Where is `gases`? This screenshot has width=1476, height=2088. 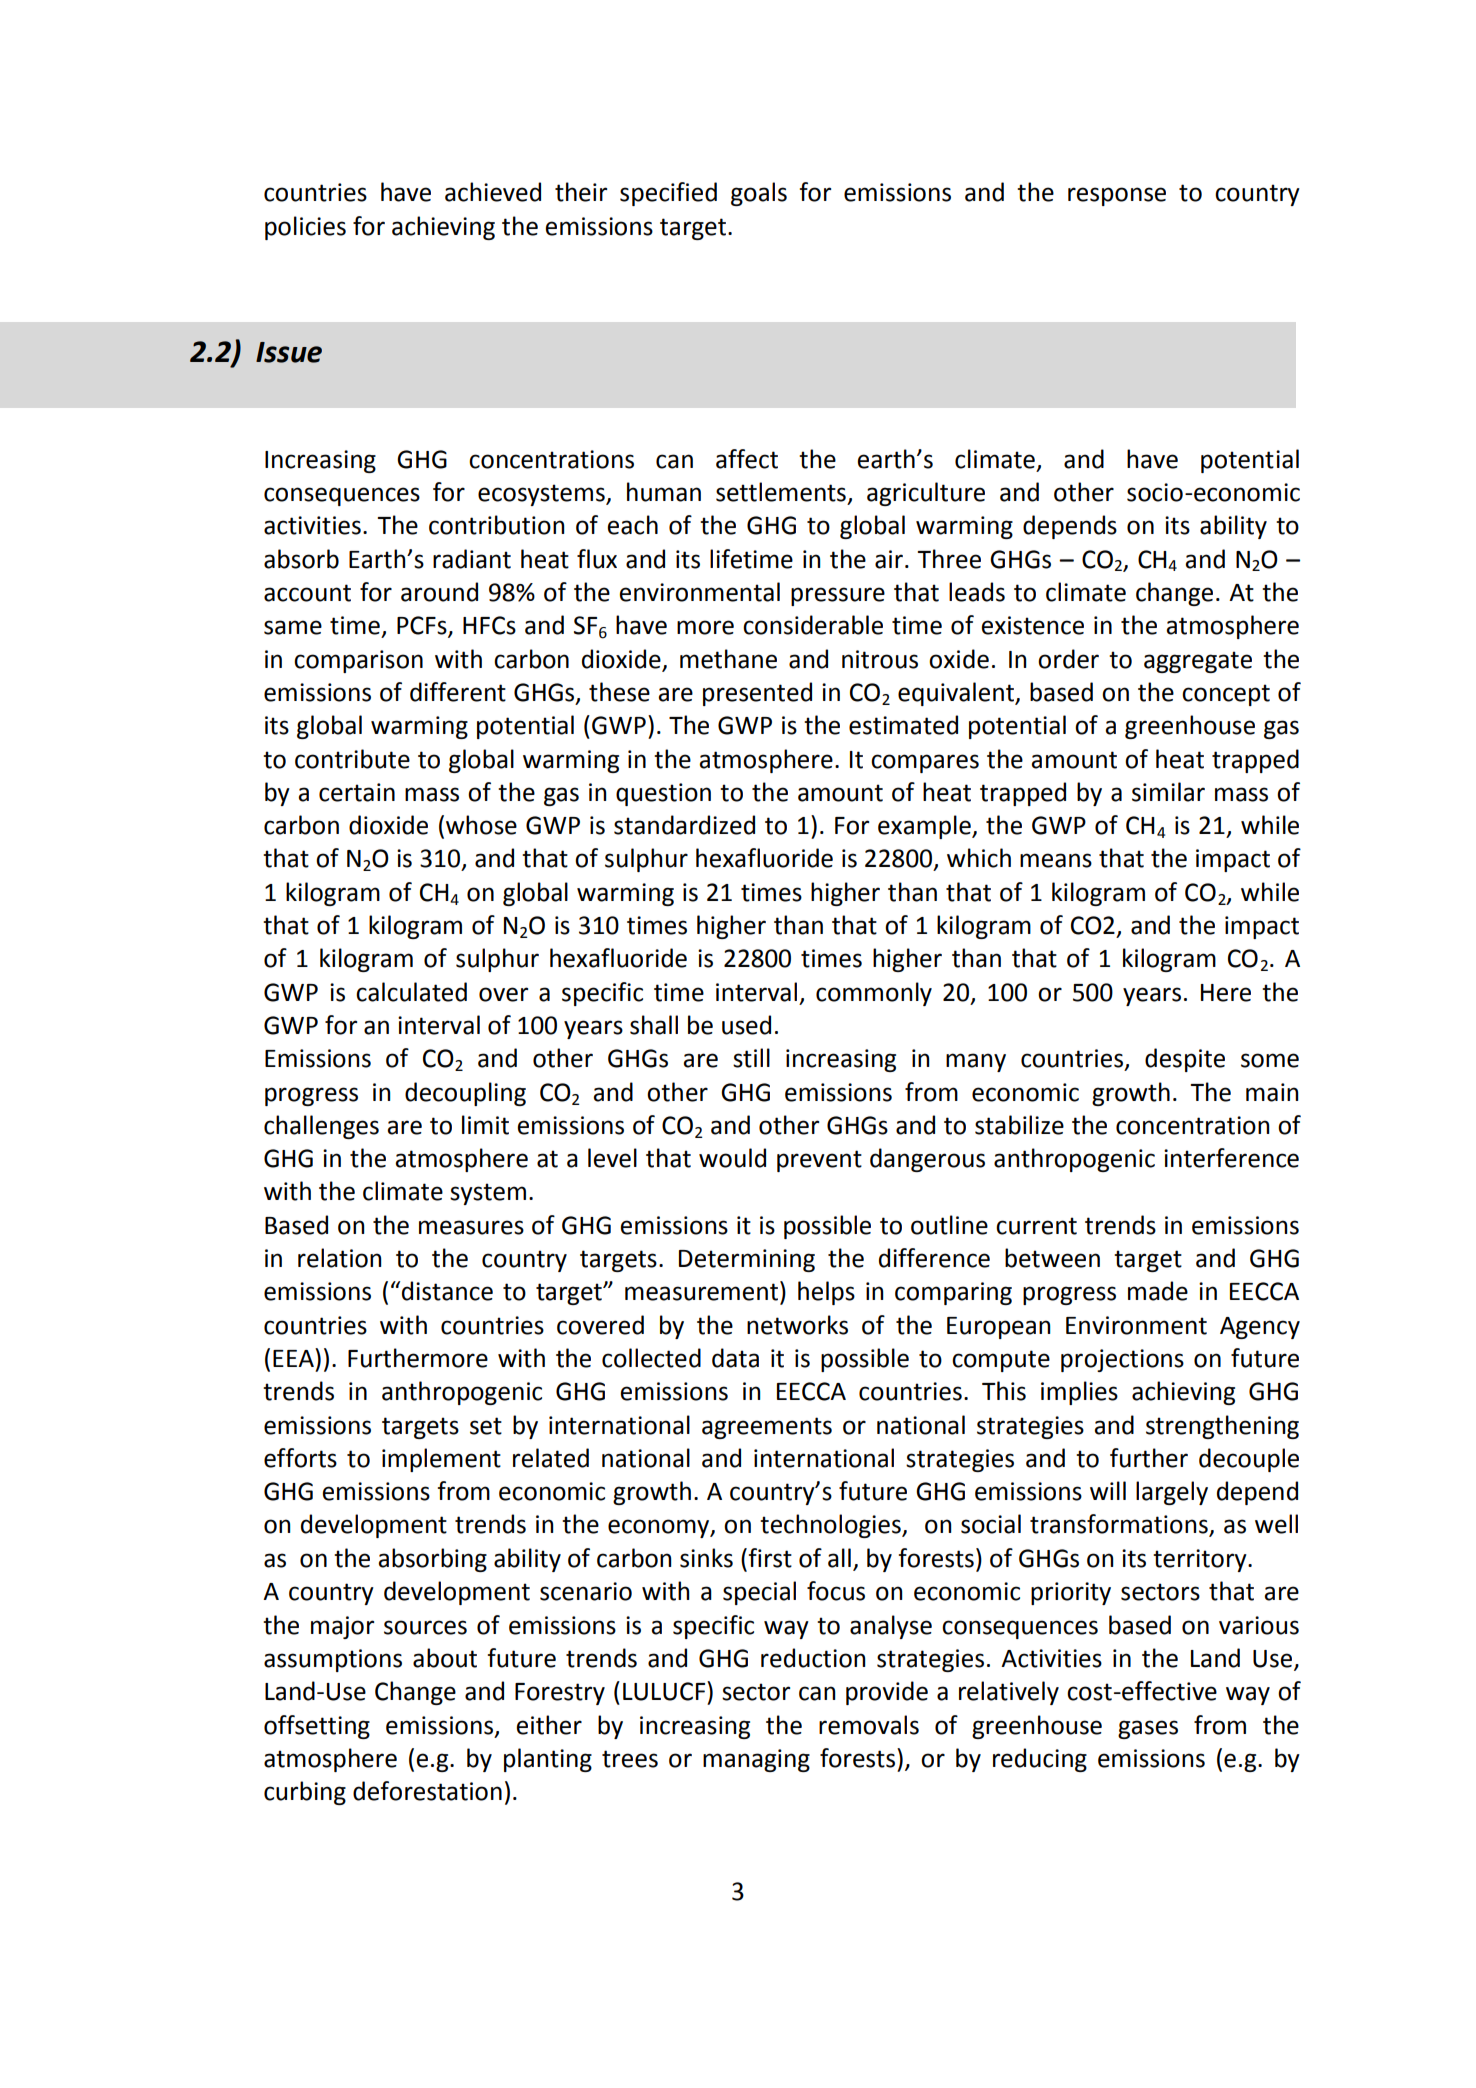 gases is located at coordinates (1148, 1729).
